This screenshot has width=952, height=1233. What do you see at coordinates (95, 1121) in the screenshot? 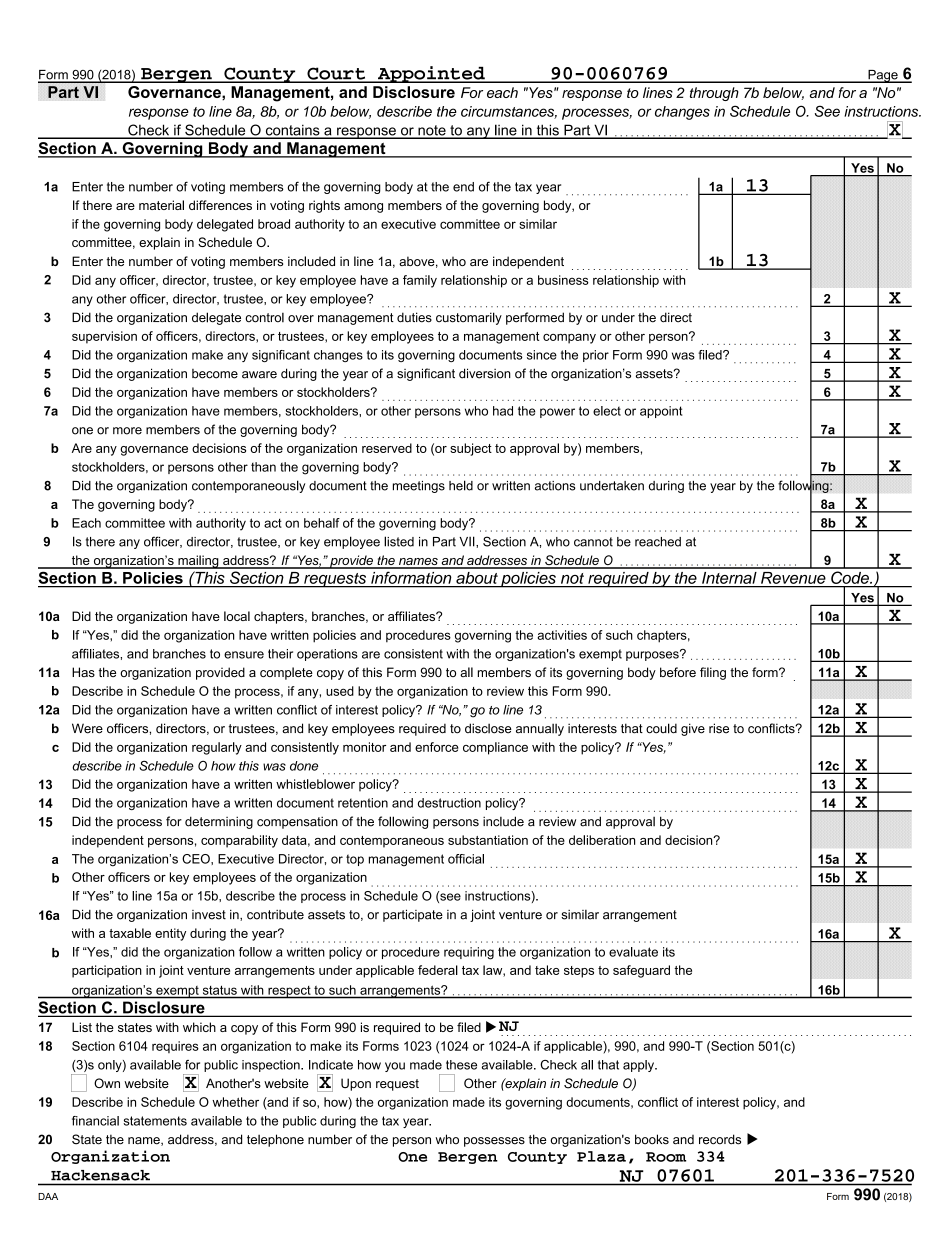
I see `financial` at bounding box center [95, 1121].
